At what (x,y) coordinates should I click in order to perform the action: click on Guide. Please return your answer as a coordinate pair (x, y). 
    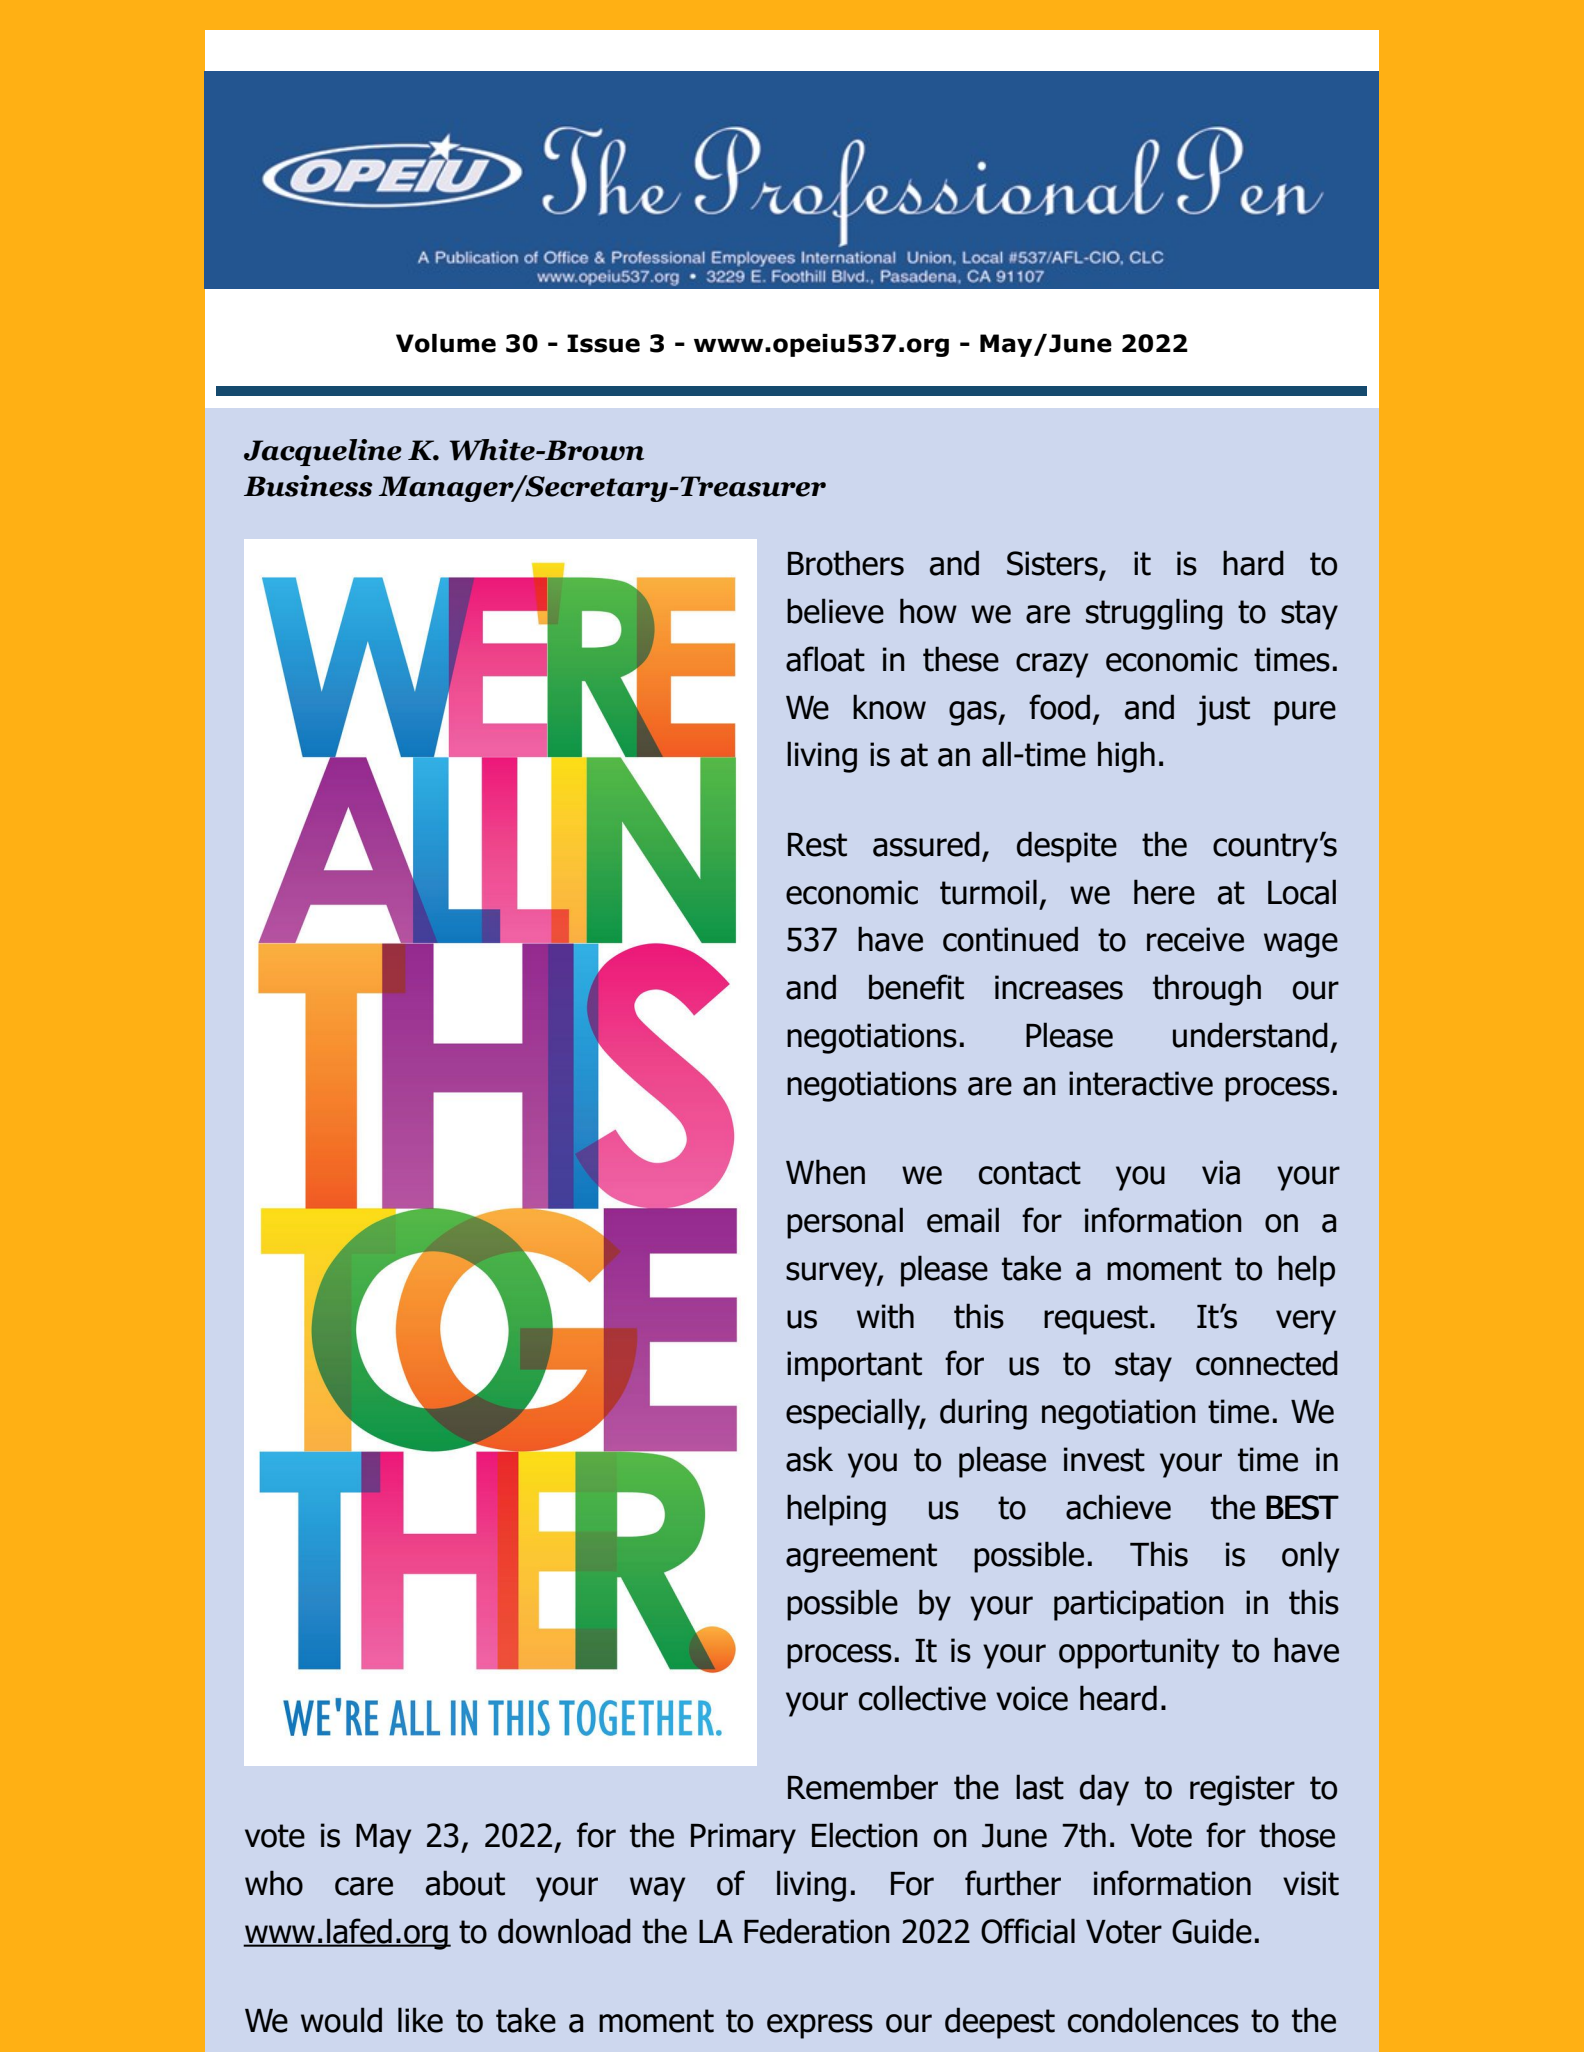
    Looking at the image, I should click on (1212, 1931).
